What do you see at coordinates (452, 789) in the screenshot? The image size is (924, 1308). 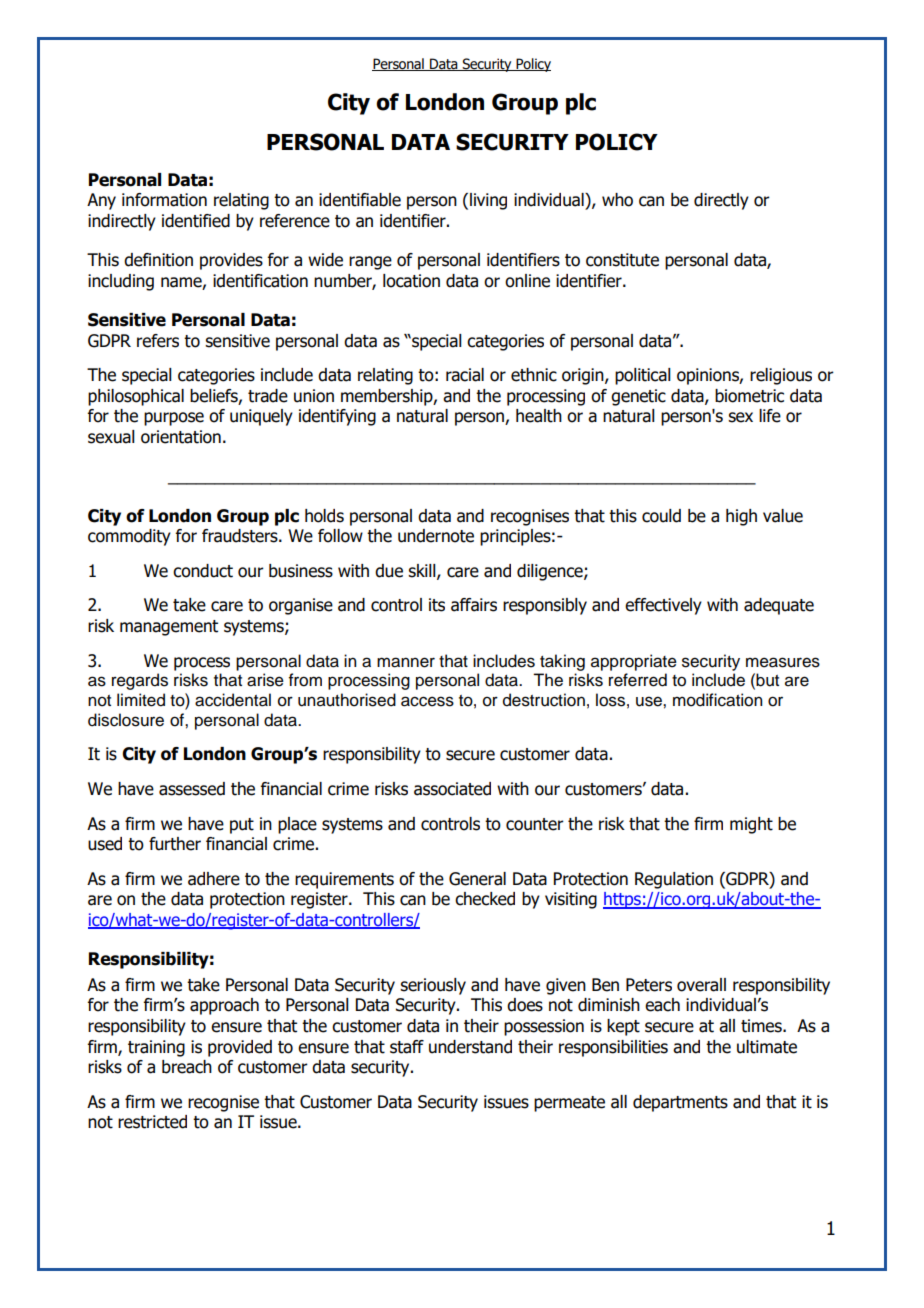 I see `associated` at bounding box center [452, 789].
